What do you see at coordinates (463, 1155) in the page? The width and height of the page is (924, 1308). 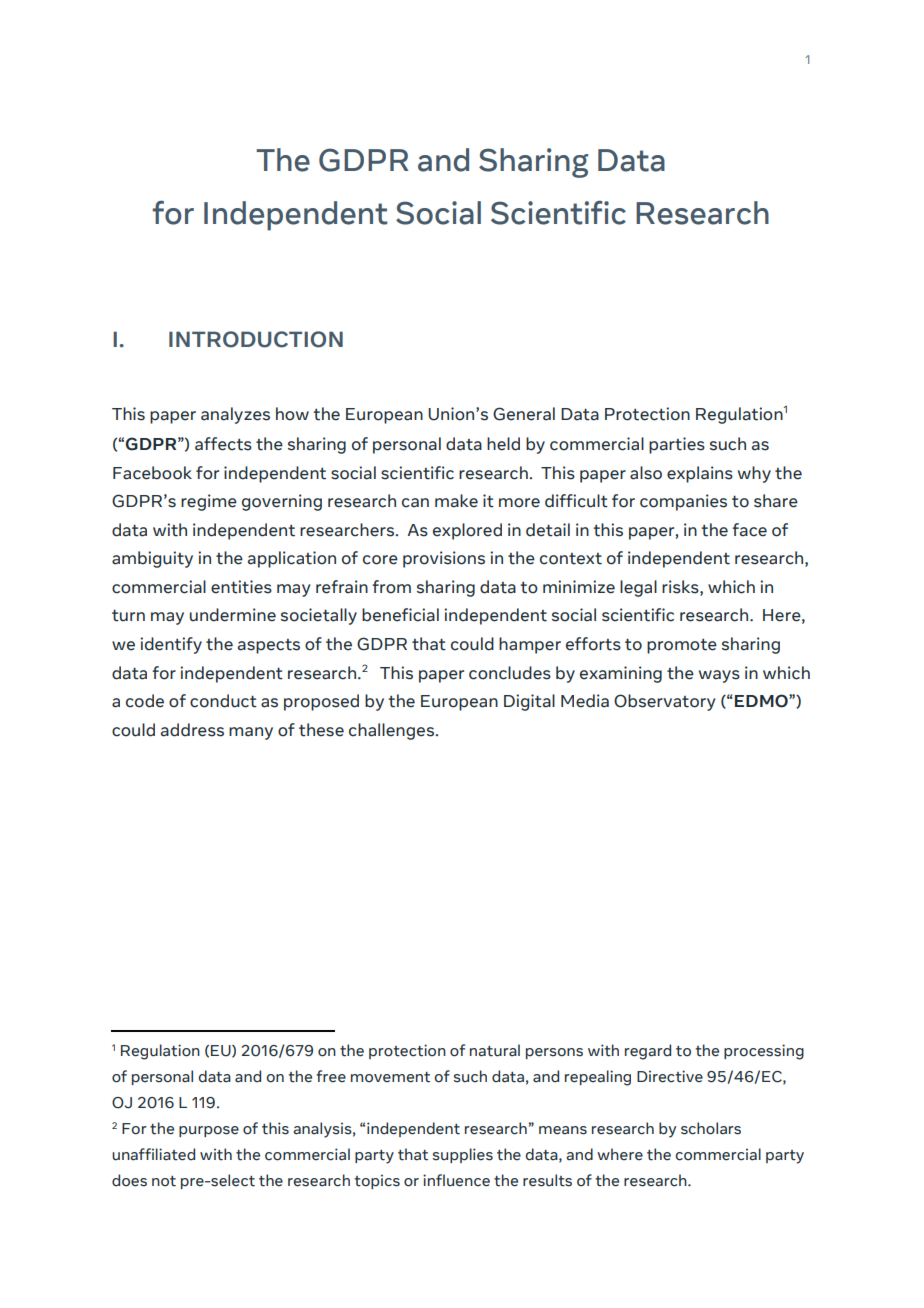 I see `supplies` at bounding box center [463, 1155].
